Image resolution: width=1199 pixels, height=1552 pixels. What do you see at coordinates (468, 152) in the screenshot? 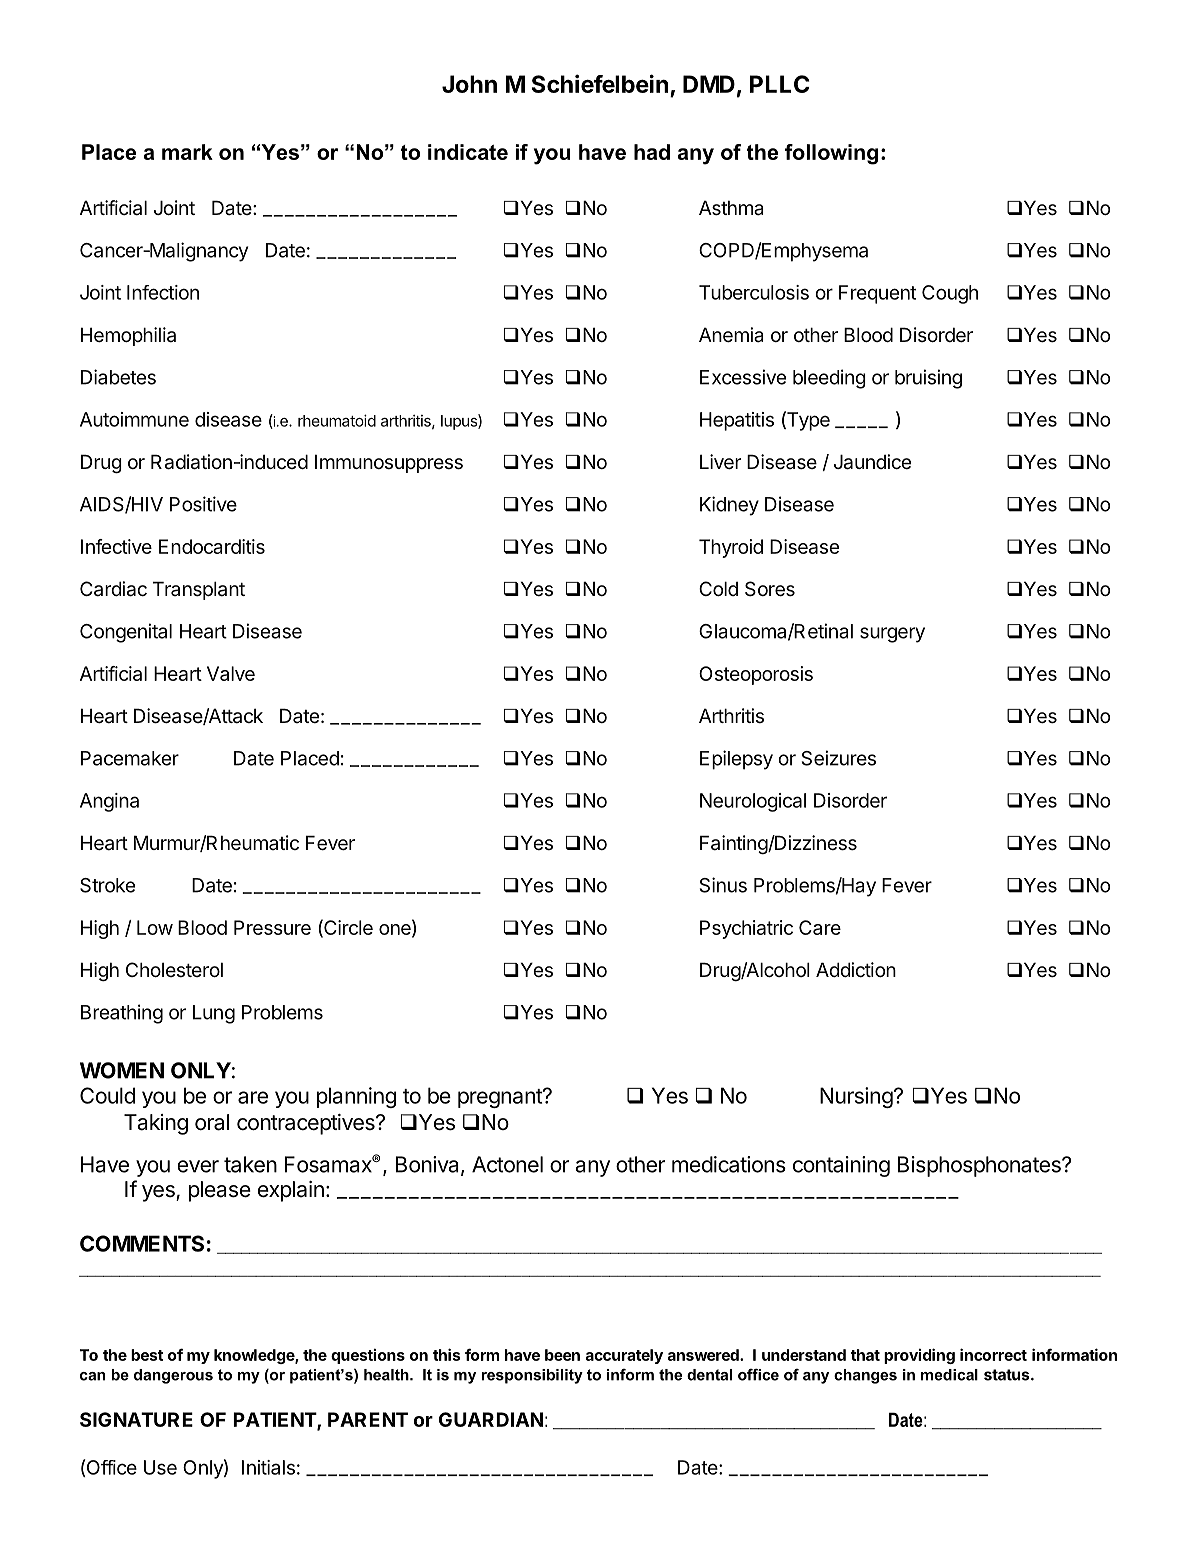
I see `indicate` at bounding box center [468, 152].
